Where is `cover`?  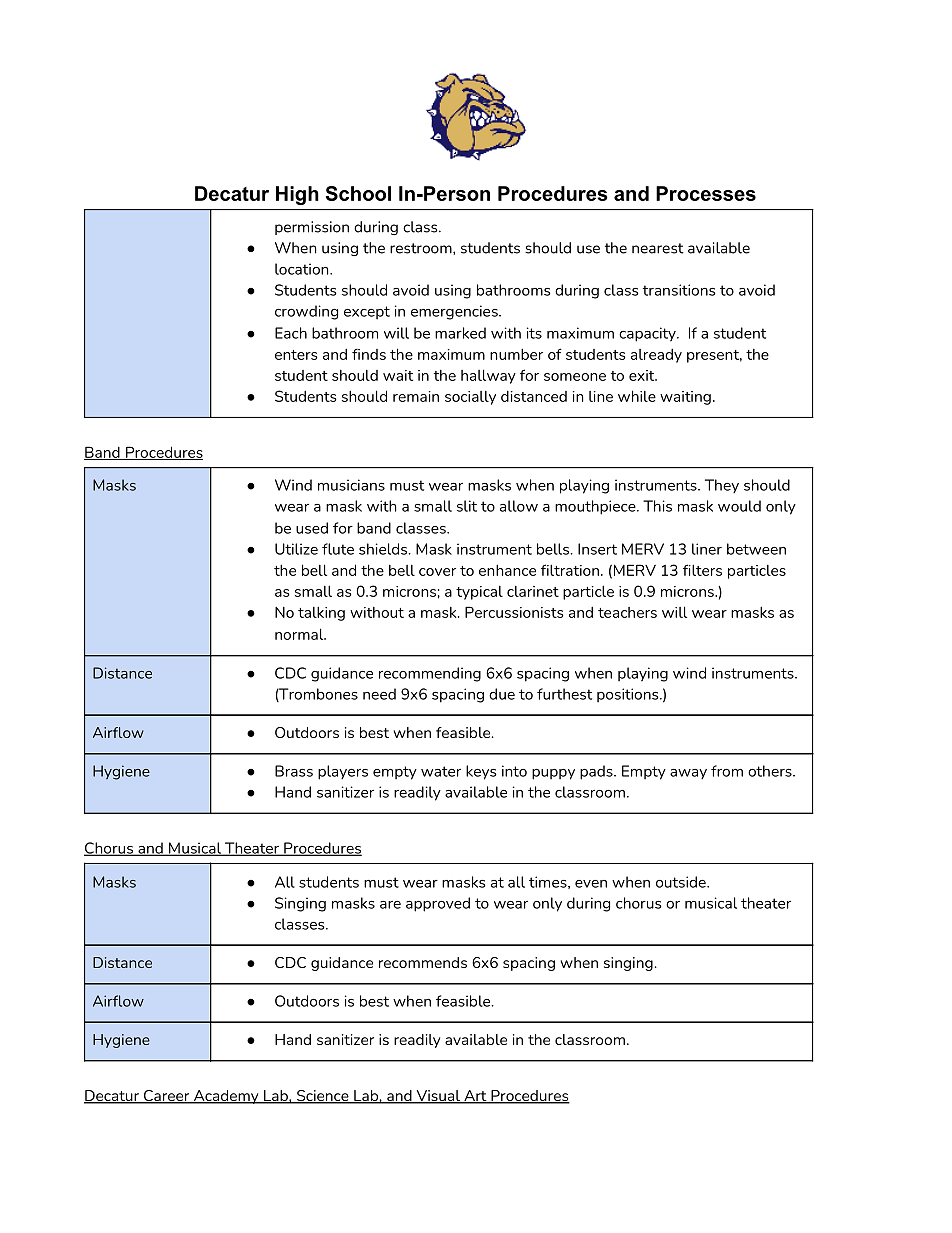
cover is located at coordinates (437, 572).
